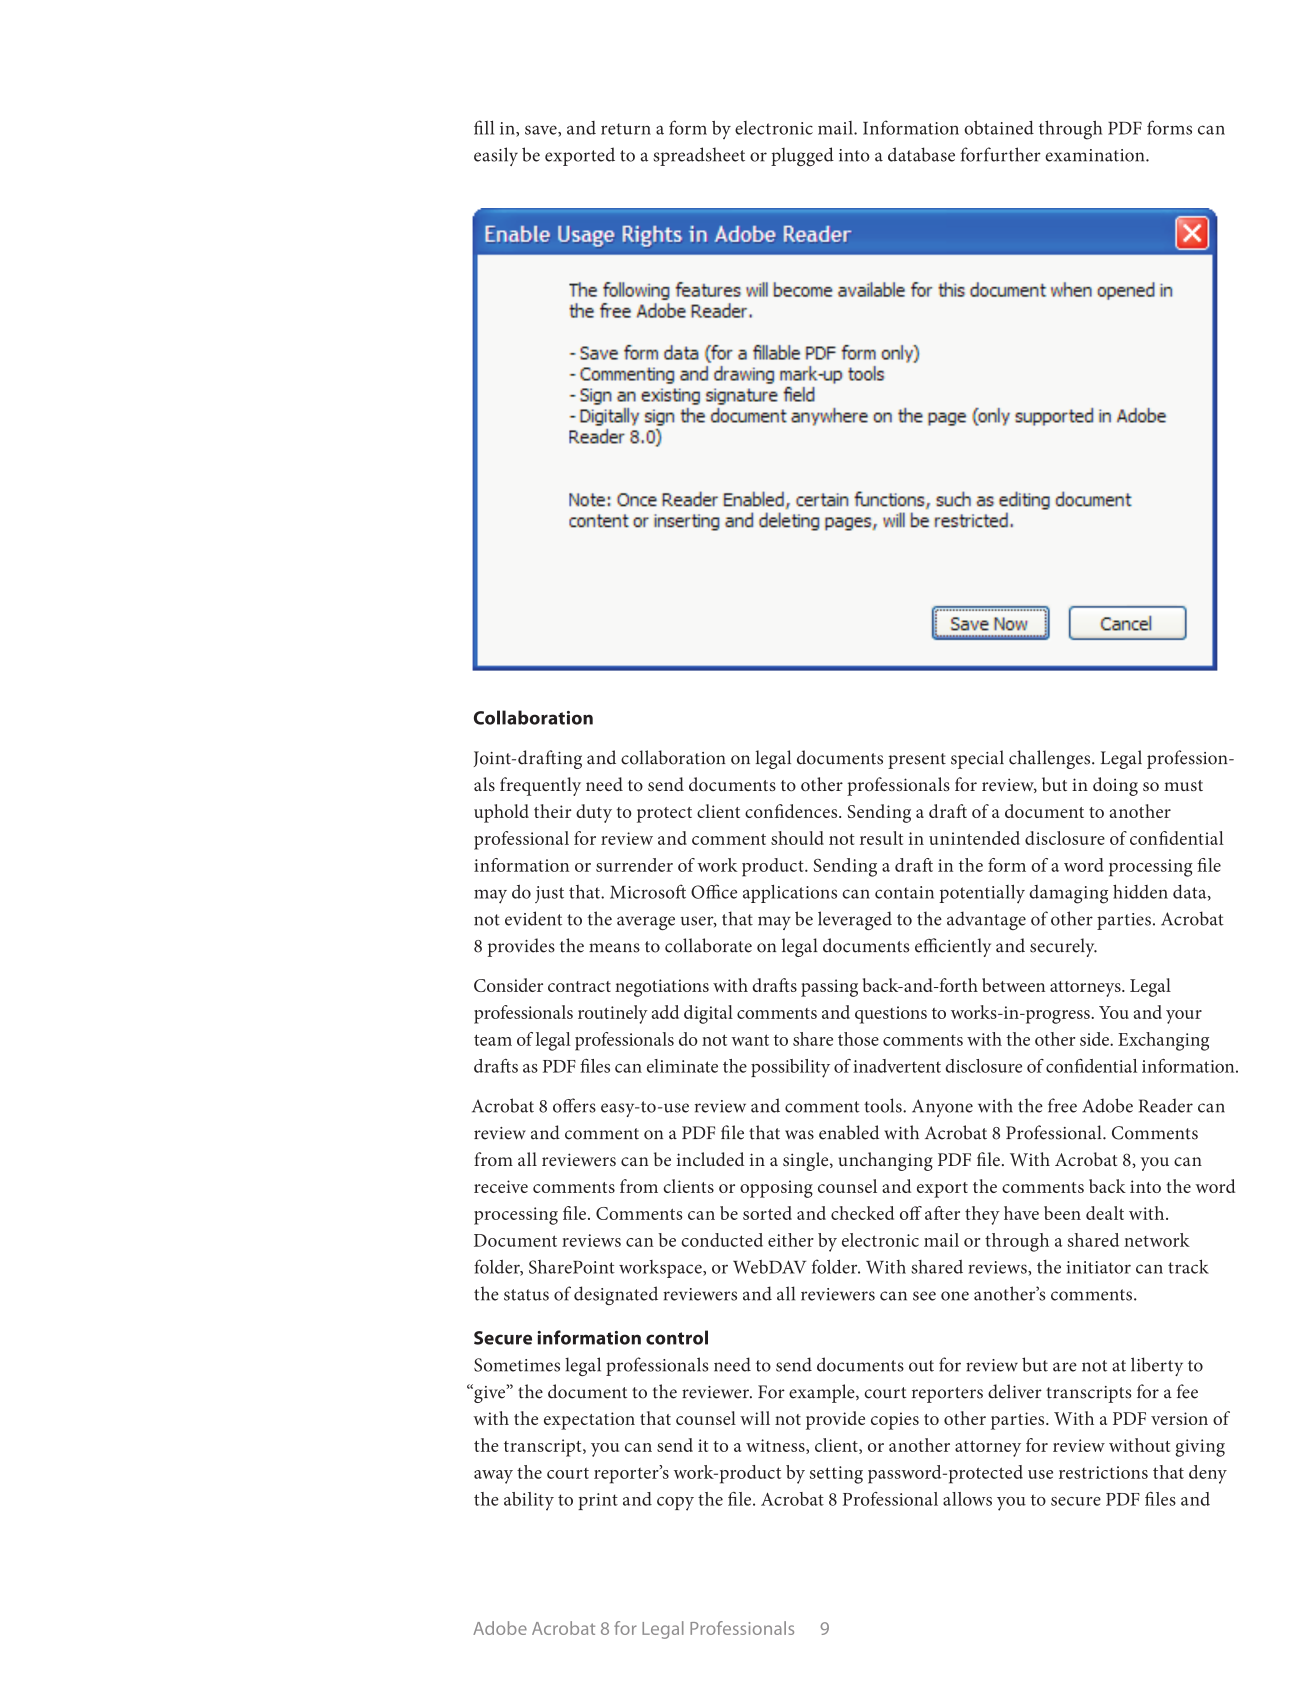  I want to click on easily, so click(496, 156).
